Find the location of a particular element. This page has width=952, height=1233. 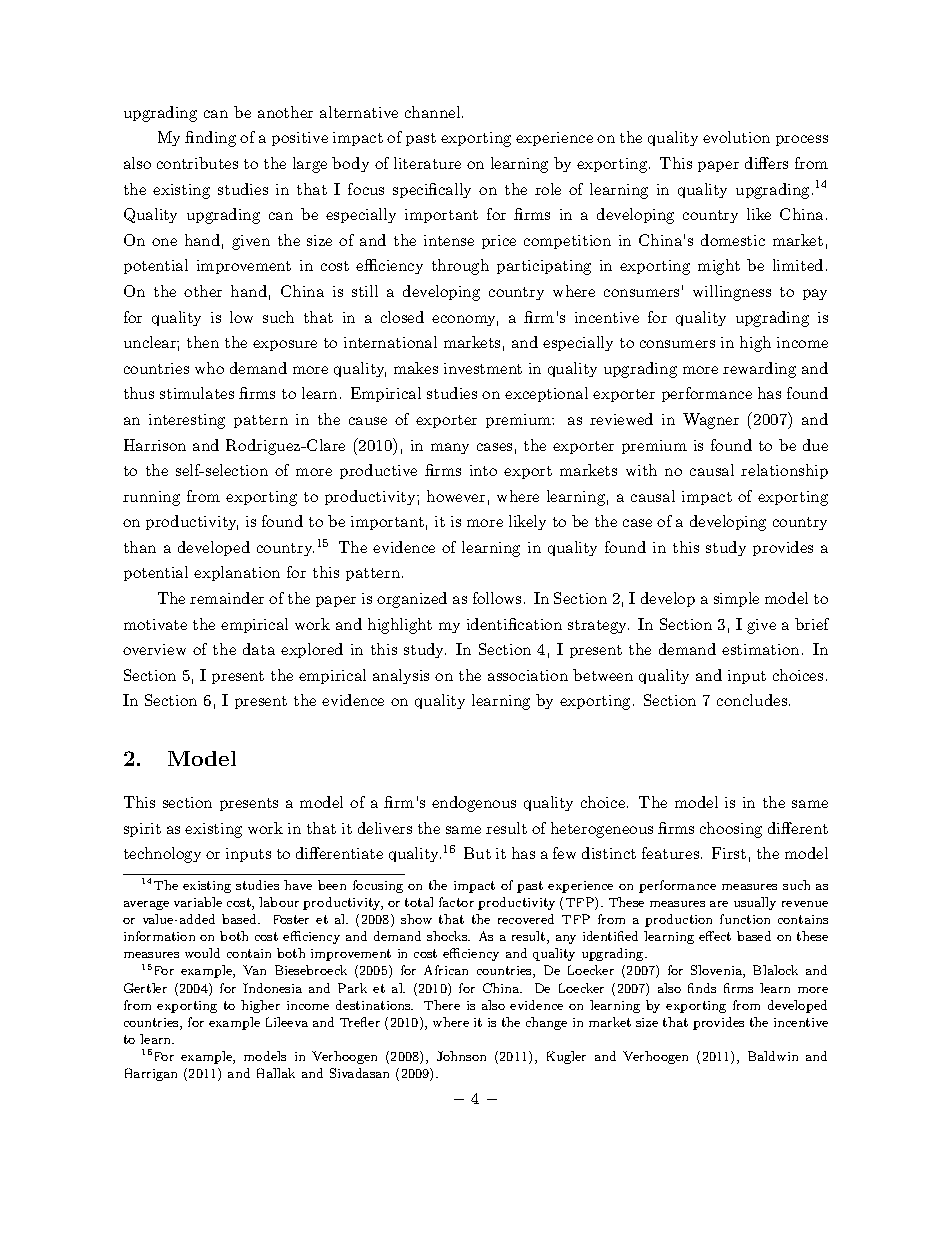

literature is located at coordinates (427, 163).
